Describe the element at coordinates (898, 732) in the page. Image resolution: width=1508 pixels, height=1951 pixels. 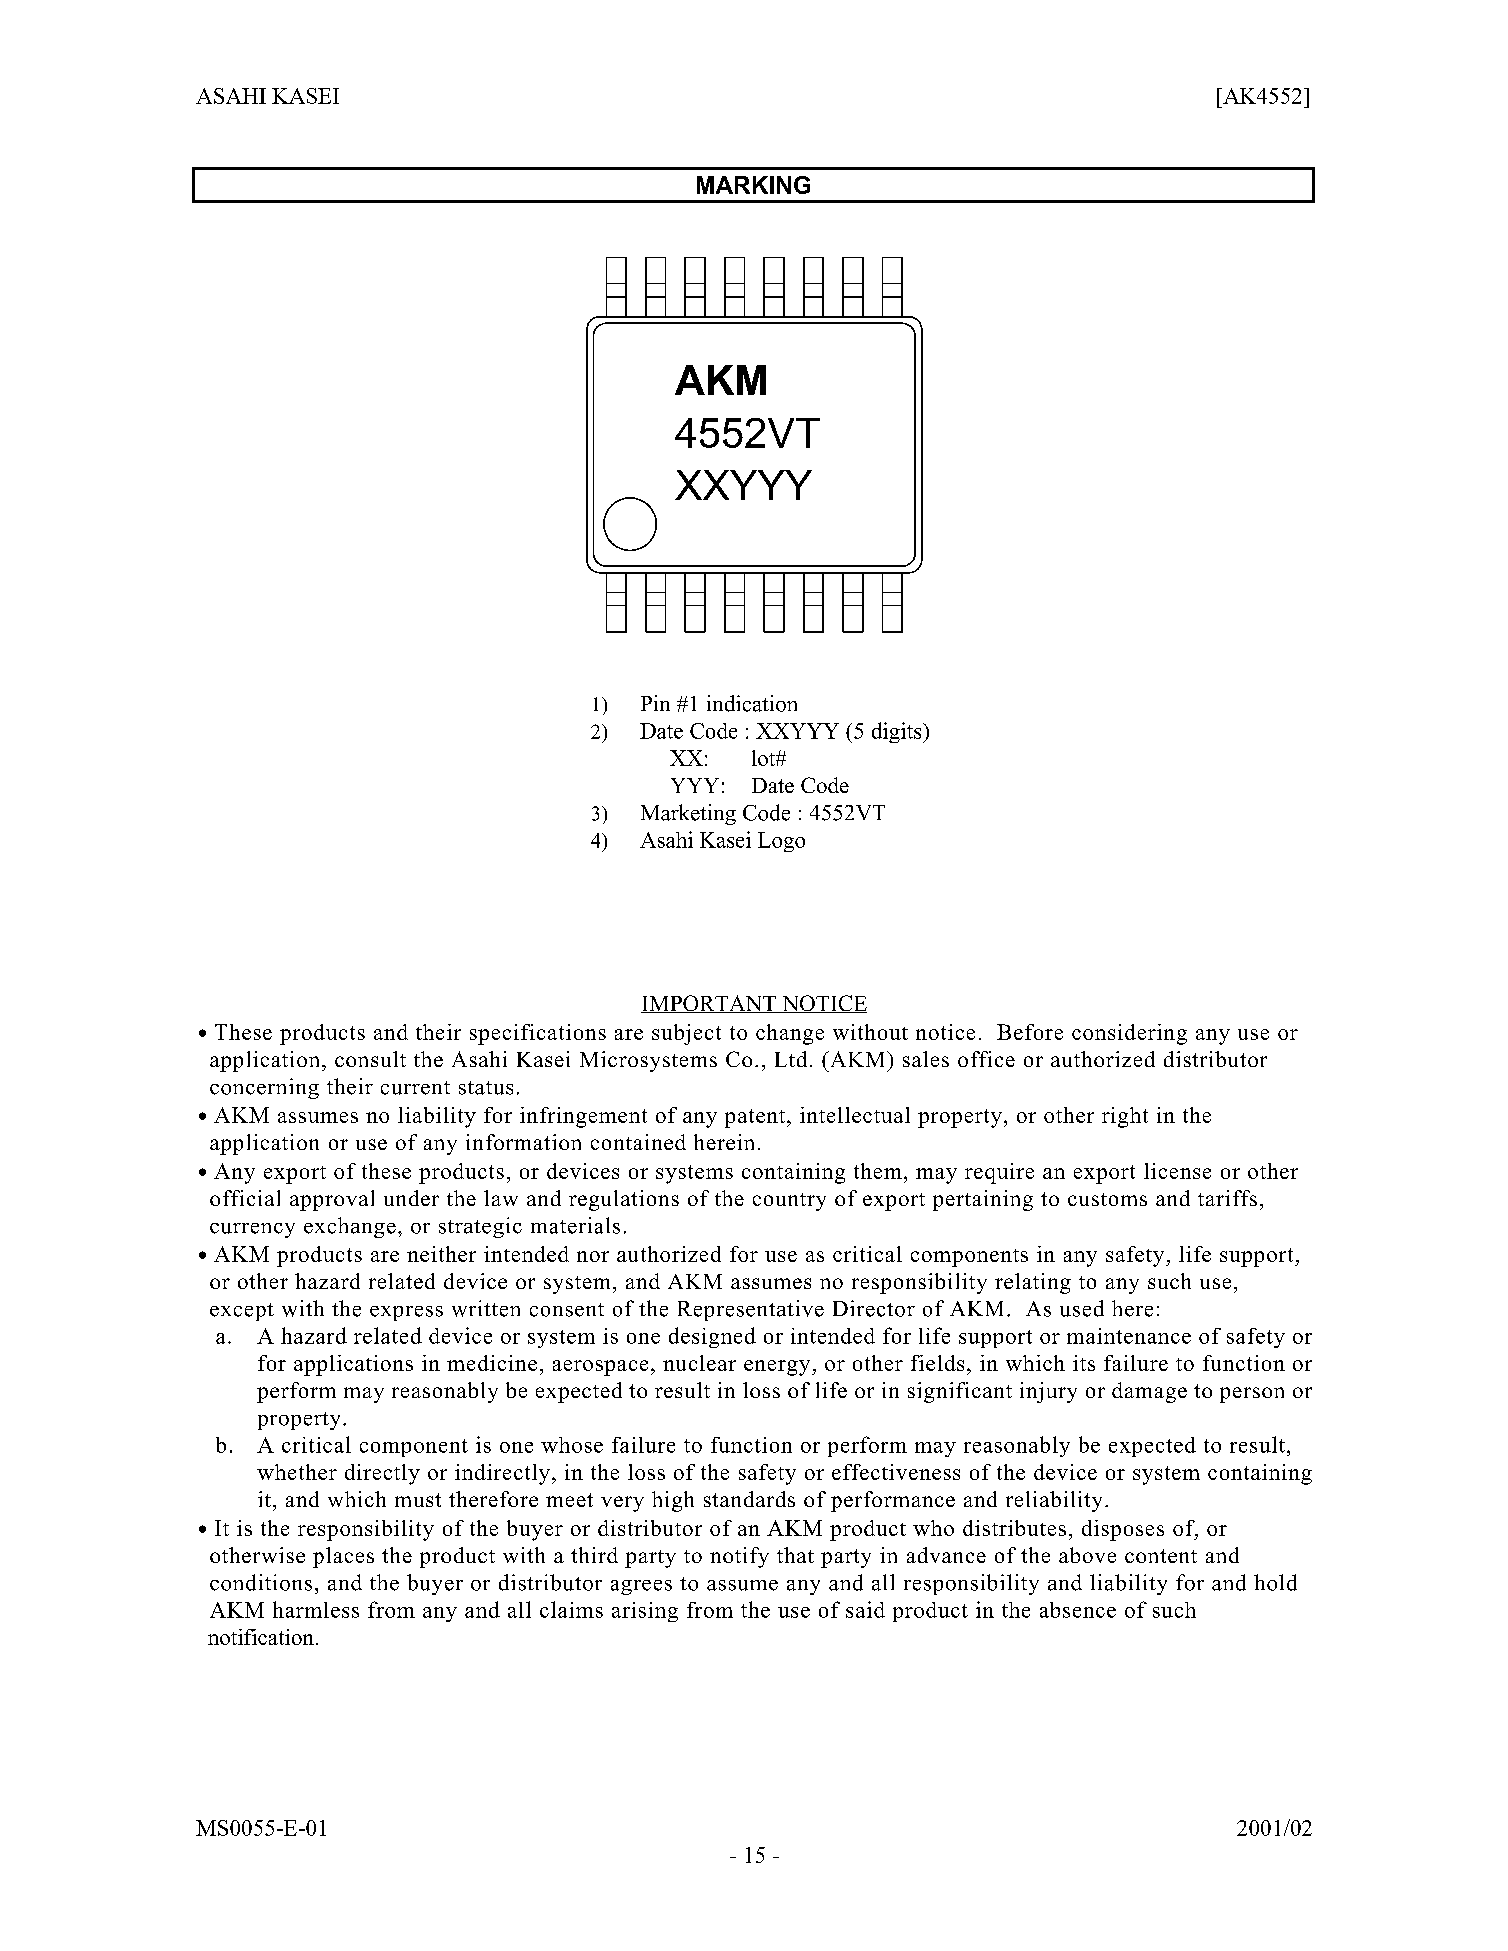
I see `digits` at that location.
